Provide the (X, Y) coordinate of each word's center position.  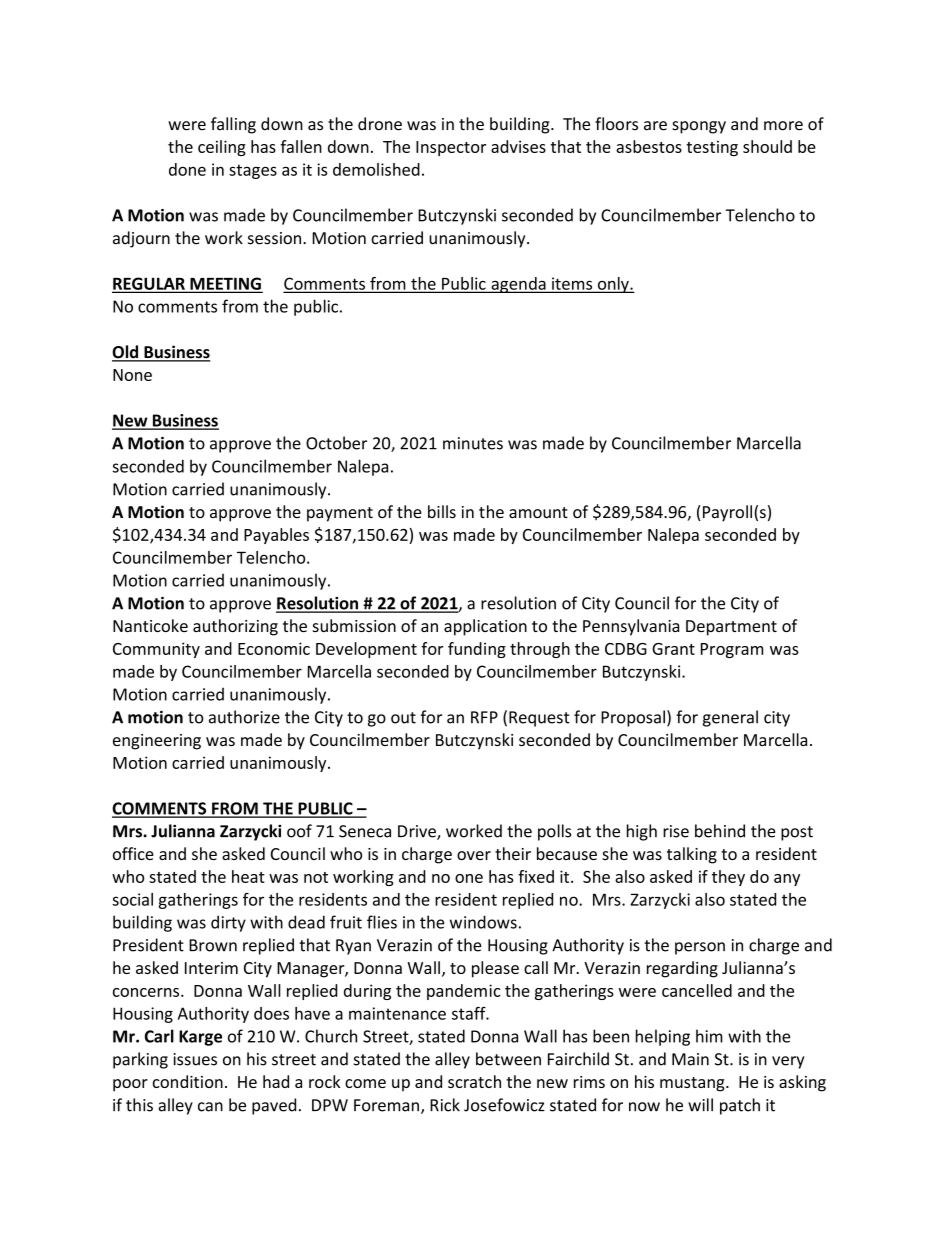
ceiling (222, 148)
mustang (693, 1084)
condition (188, 1081)
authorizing (235, 627)
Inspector (451, 148)
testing (712, 148)
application (485, 627)
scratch (474, 1081)
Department (731, 628)
